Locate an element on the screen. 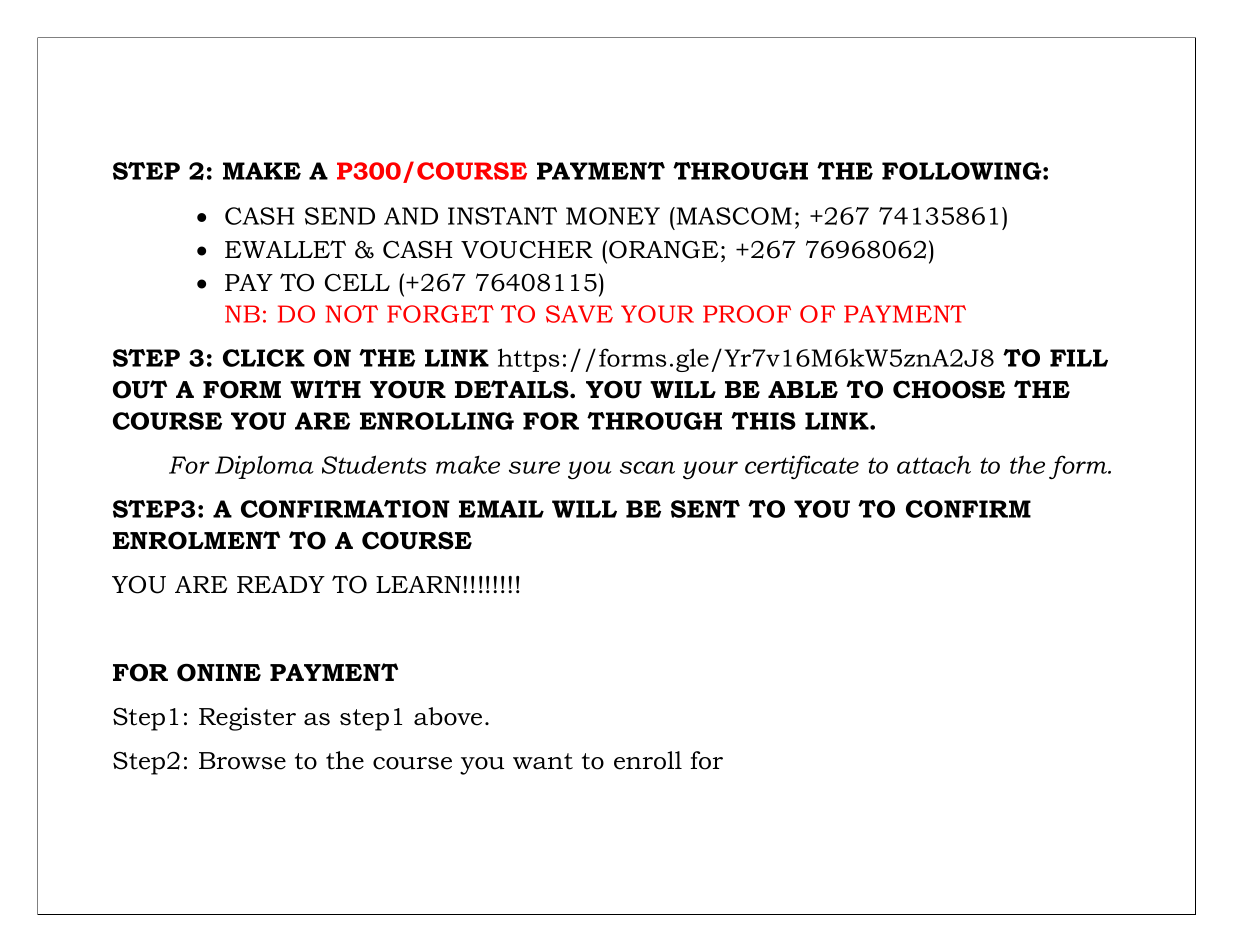  PROOF is located at coordinates (747, 314).
